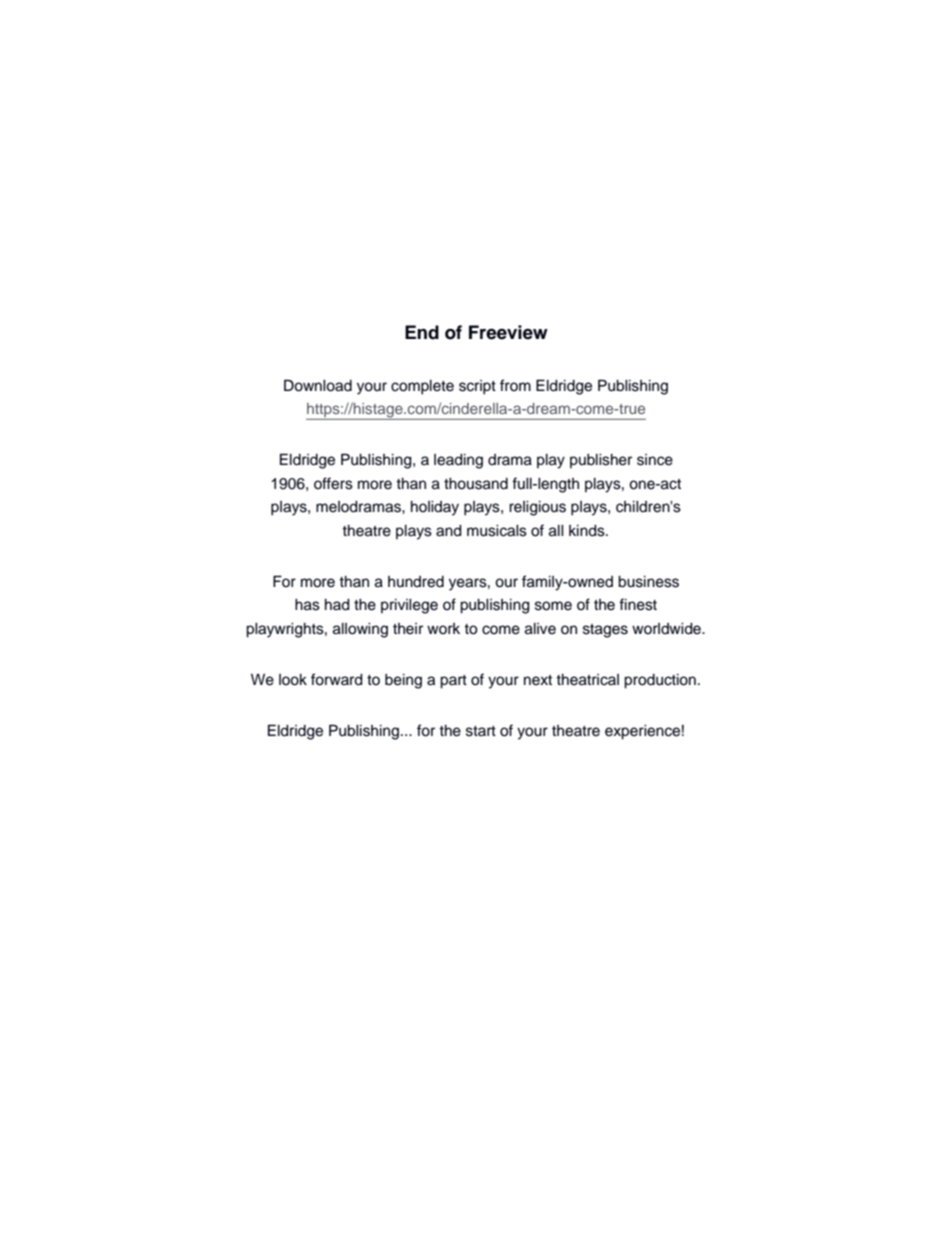 This screenshot has width=952, height=1233. What do you see at coordinates (588, 531) in the screenshot?
I see `kinds` at bounding box center [588, 531].
